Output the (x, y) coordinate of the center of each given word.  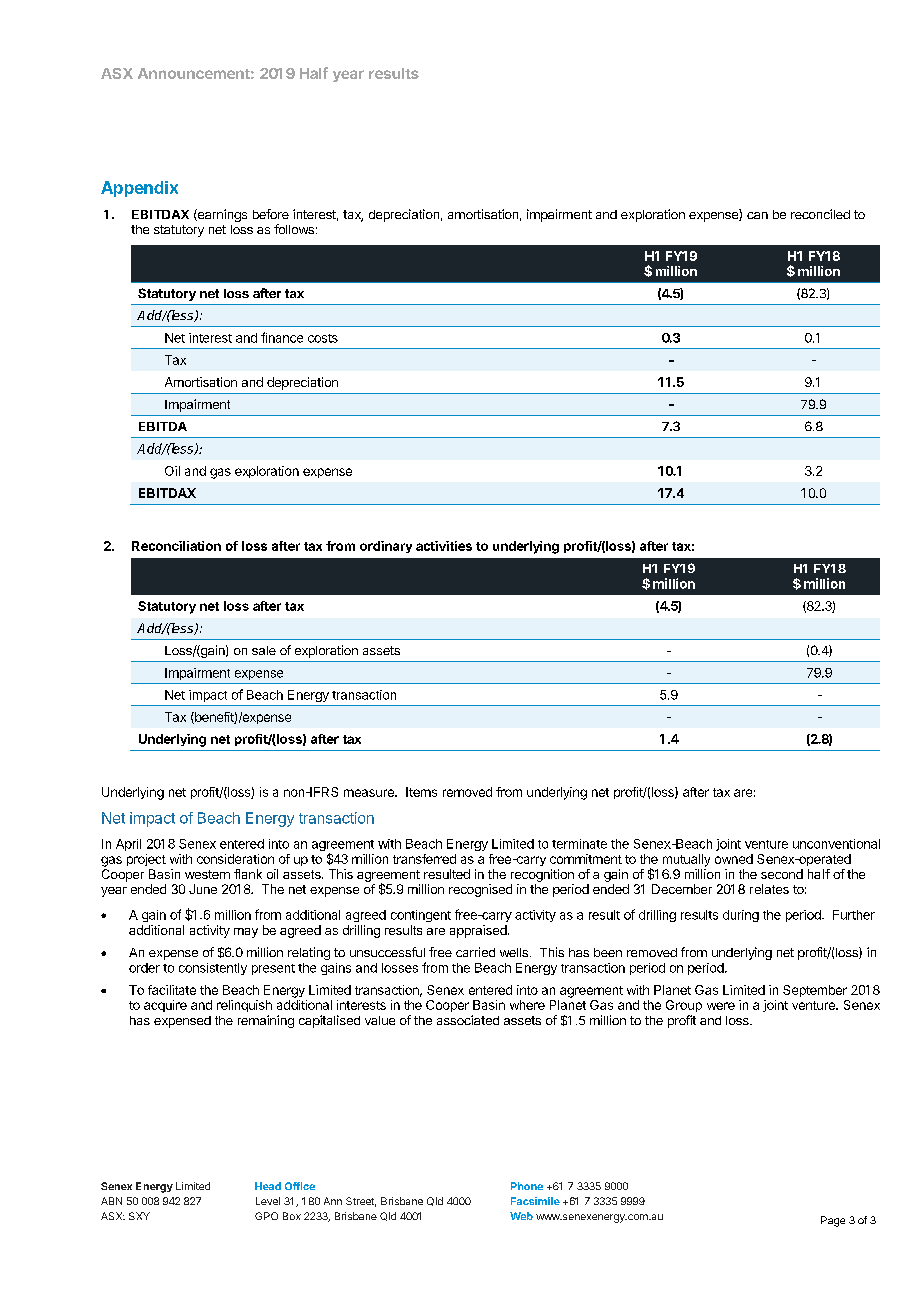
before (271, 214)
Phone (527, 1186)
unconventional (836, 844)
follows (294, 229)
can (757, 215)
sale (264, 650)
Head (268, 1186)
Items (421, 792)
